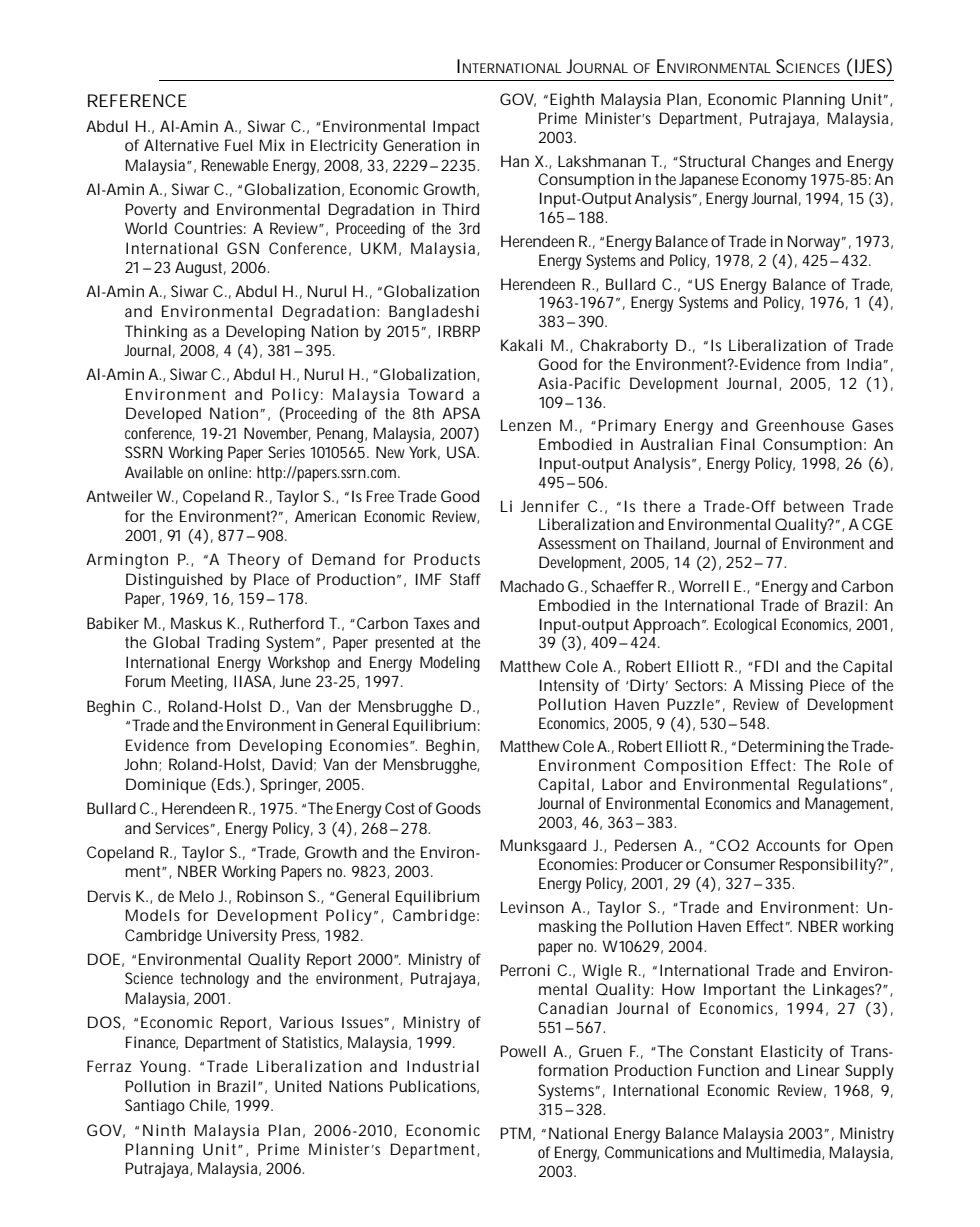 The height and width of the screenshot is (1227, 980). I want to click on Taxes, so click(431, 623).
